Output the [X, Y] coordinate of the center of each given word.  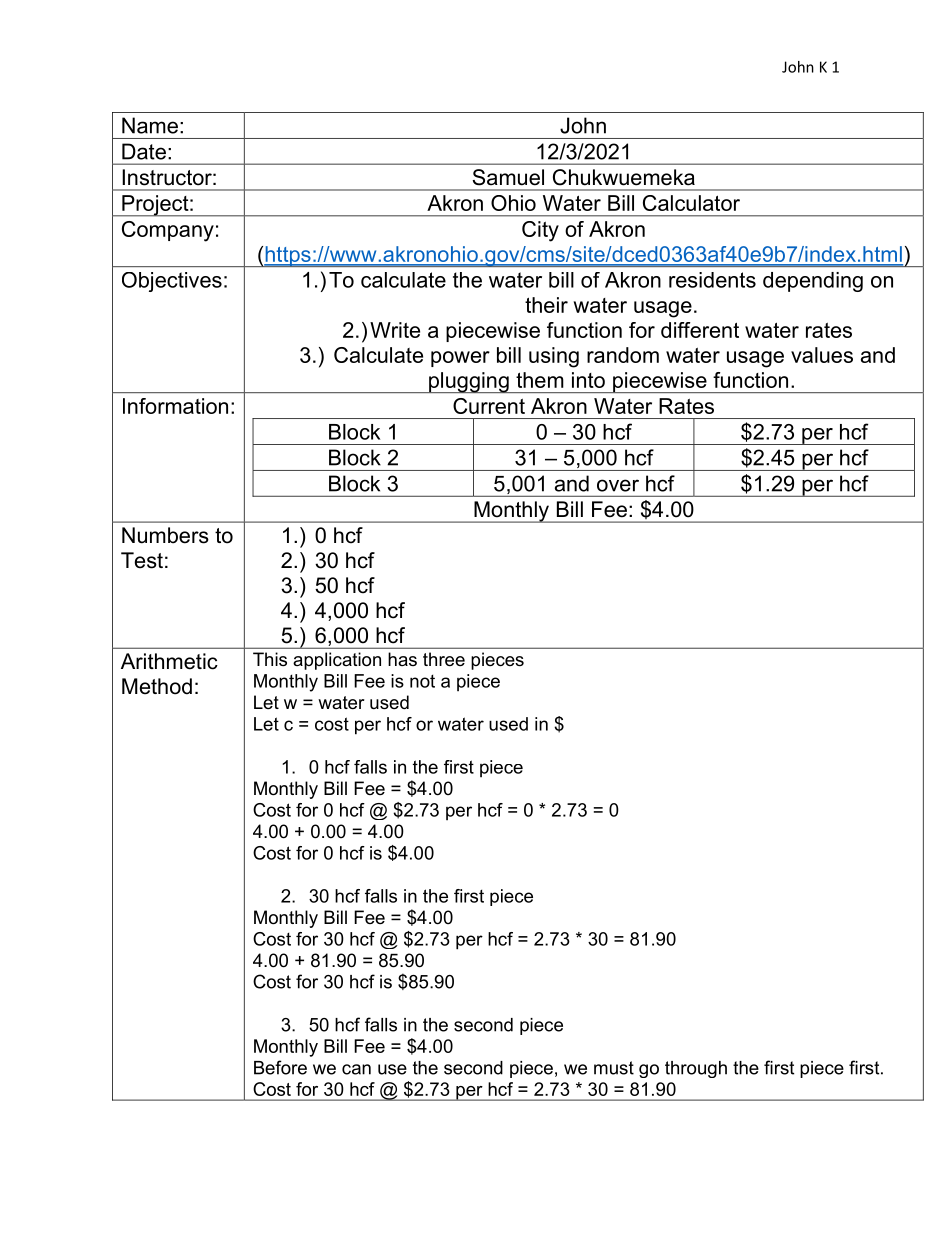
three [444, 659]
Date [144, 151]
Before [280, 1067]
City [540, 231]
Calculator [691, 203]
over [618, 485]
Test [142, 560]
